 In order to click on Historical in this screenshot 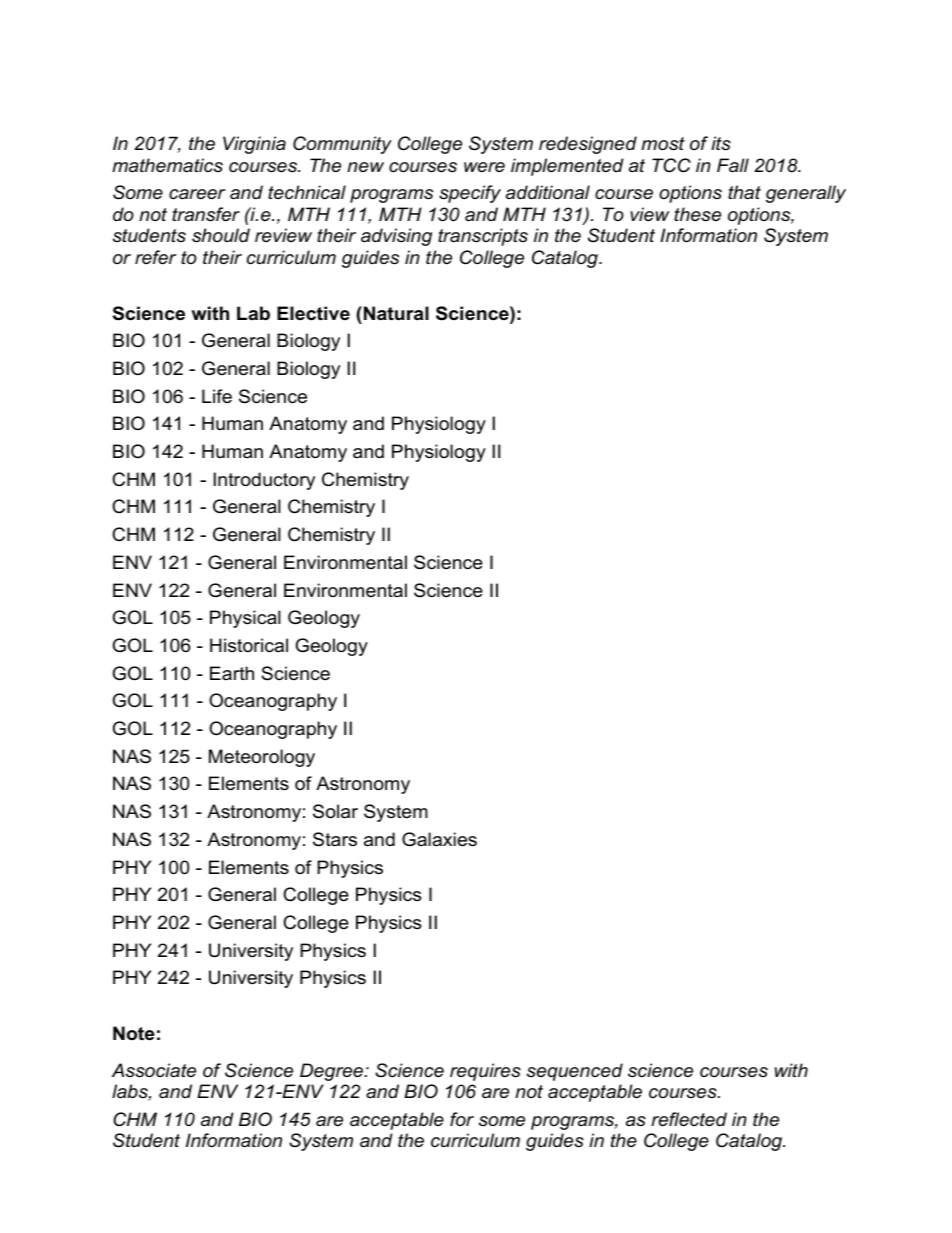, I will do `click(249, 645)`.
